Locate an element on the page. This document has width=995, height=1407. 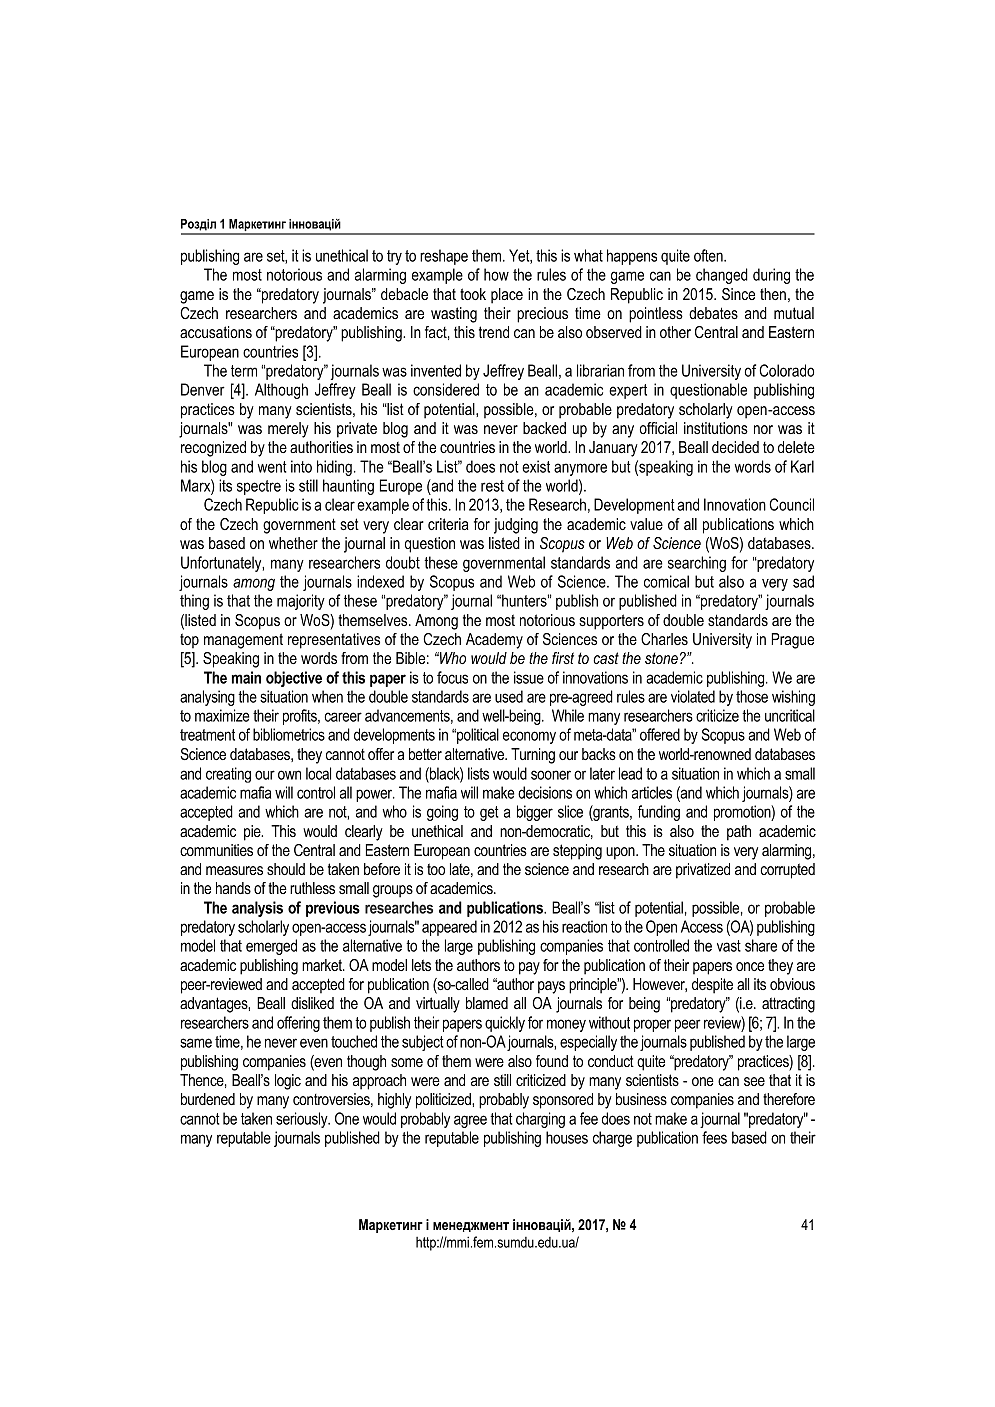
changed is located at coordinates (722, 276).
